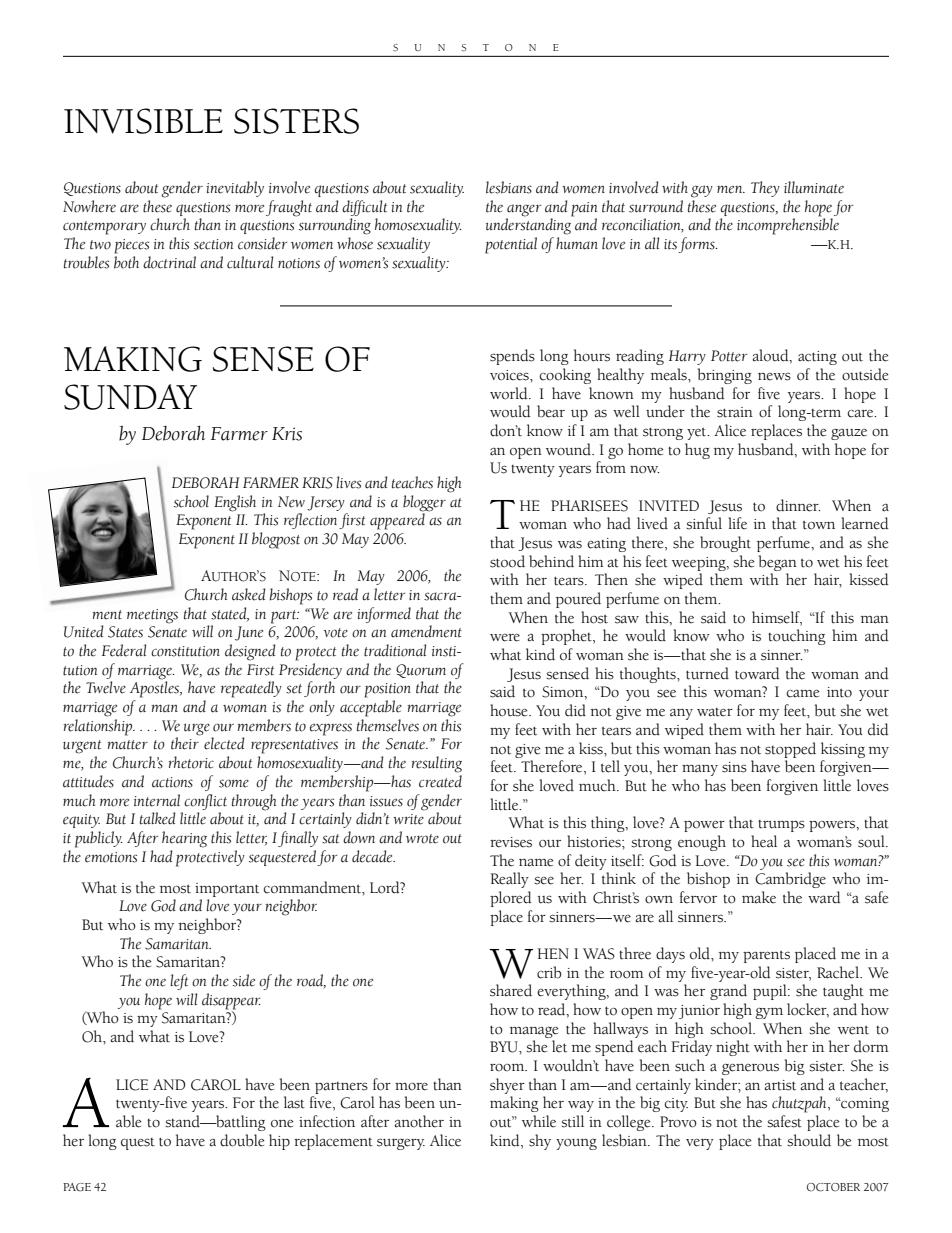  What do you see at coordinates (797, 637) in the page?
I see `touching` at bounding box center [797, 637].
